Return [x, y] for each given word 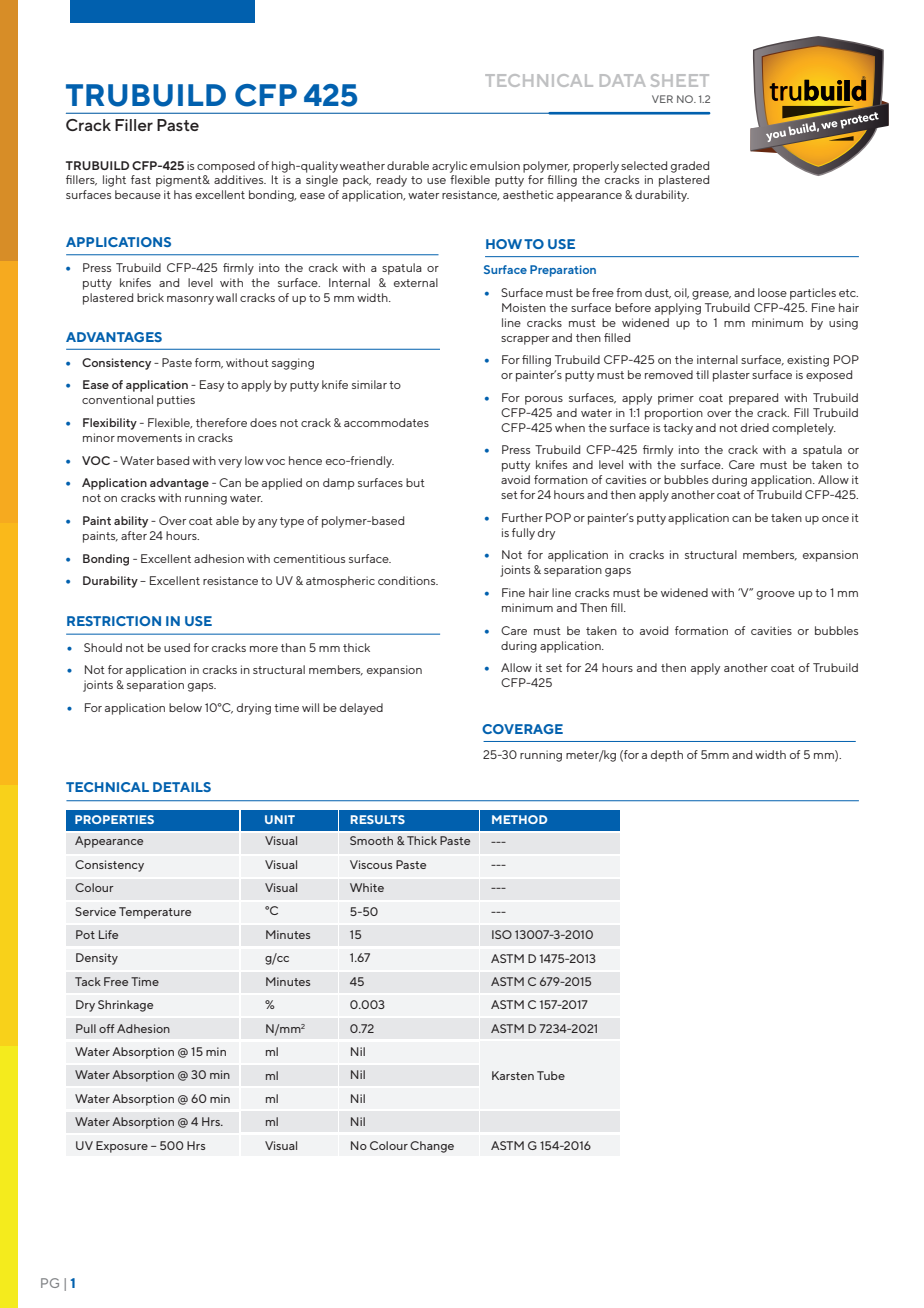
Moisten [524, 307]
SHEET [680, 80]
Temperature [155, 913]
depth [667, 756]
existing [808, 361]
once [835, 519]
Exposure [122, 1147]
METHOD [519, 819]
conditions [408, 580]
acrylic [449, 167]
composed [226, 167]
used [177, 647]
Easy [212, 386]
